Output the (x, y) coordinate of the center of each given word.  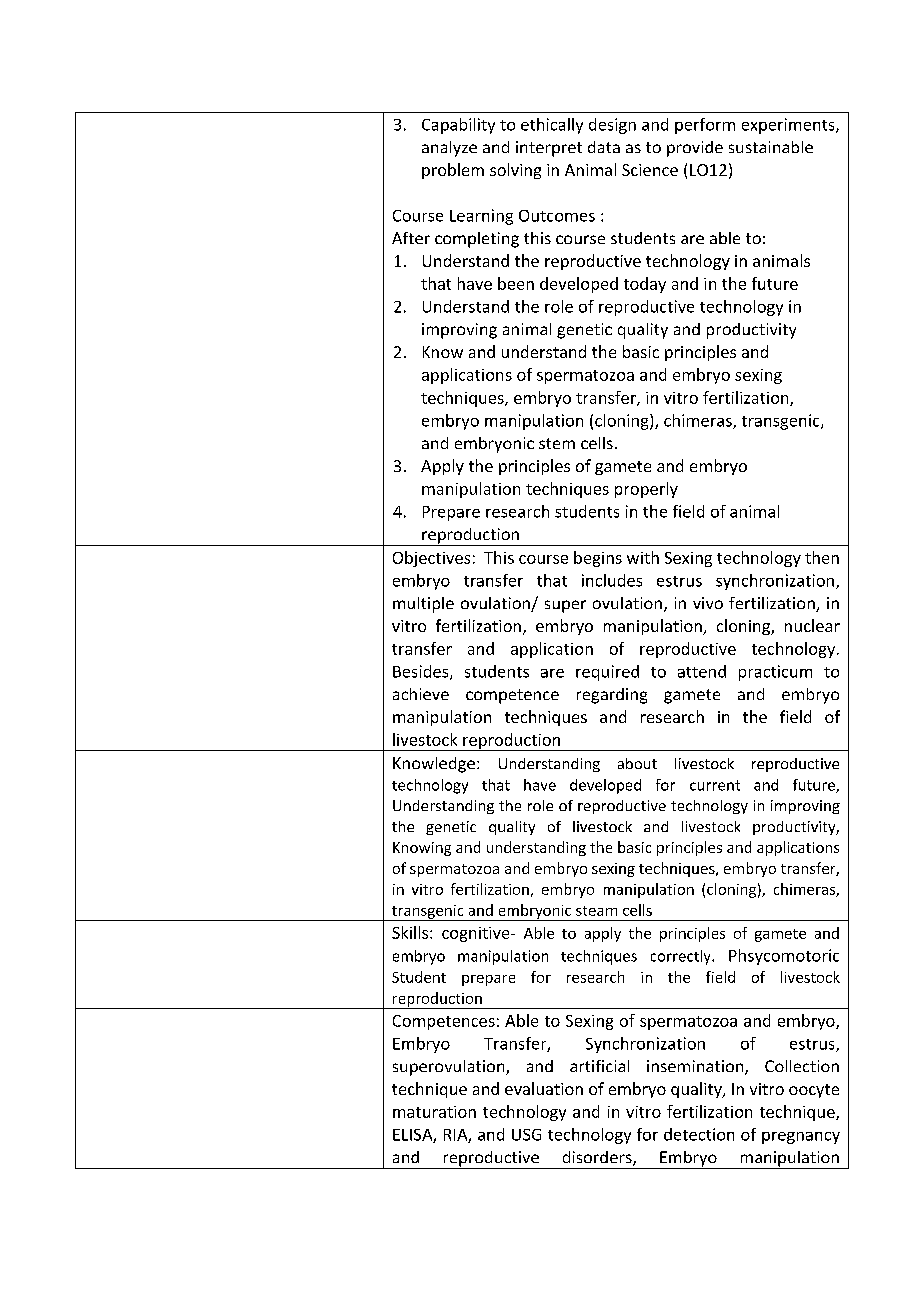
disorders (598, 1158)
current (715, 785)
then (822, 557)
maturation (434, 1112)
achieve (421, 694)
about (637, 763)
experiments (789, 126)
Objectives (431, 559)
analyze (449, 149)
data (604, 147)
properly (646, 490)
